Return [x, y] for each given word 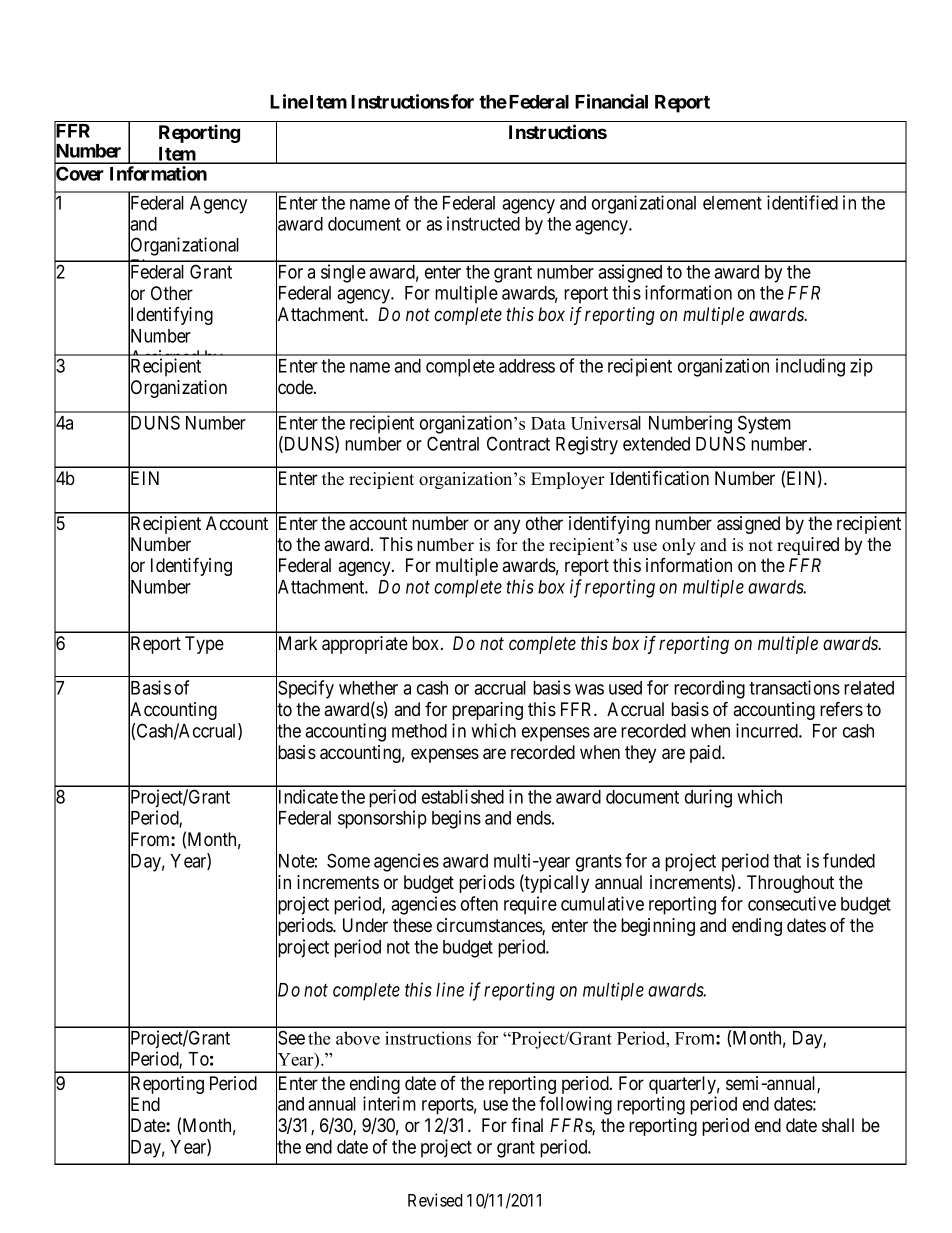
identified [802, 202]
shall [838, 1125]
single [343, 273]
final [527, 1125]
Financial [611, 101]
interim [389, 1103]
